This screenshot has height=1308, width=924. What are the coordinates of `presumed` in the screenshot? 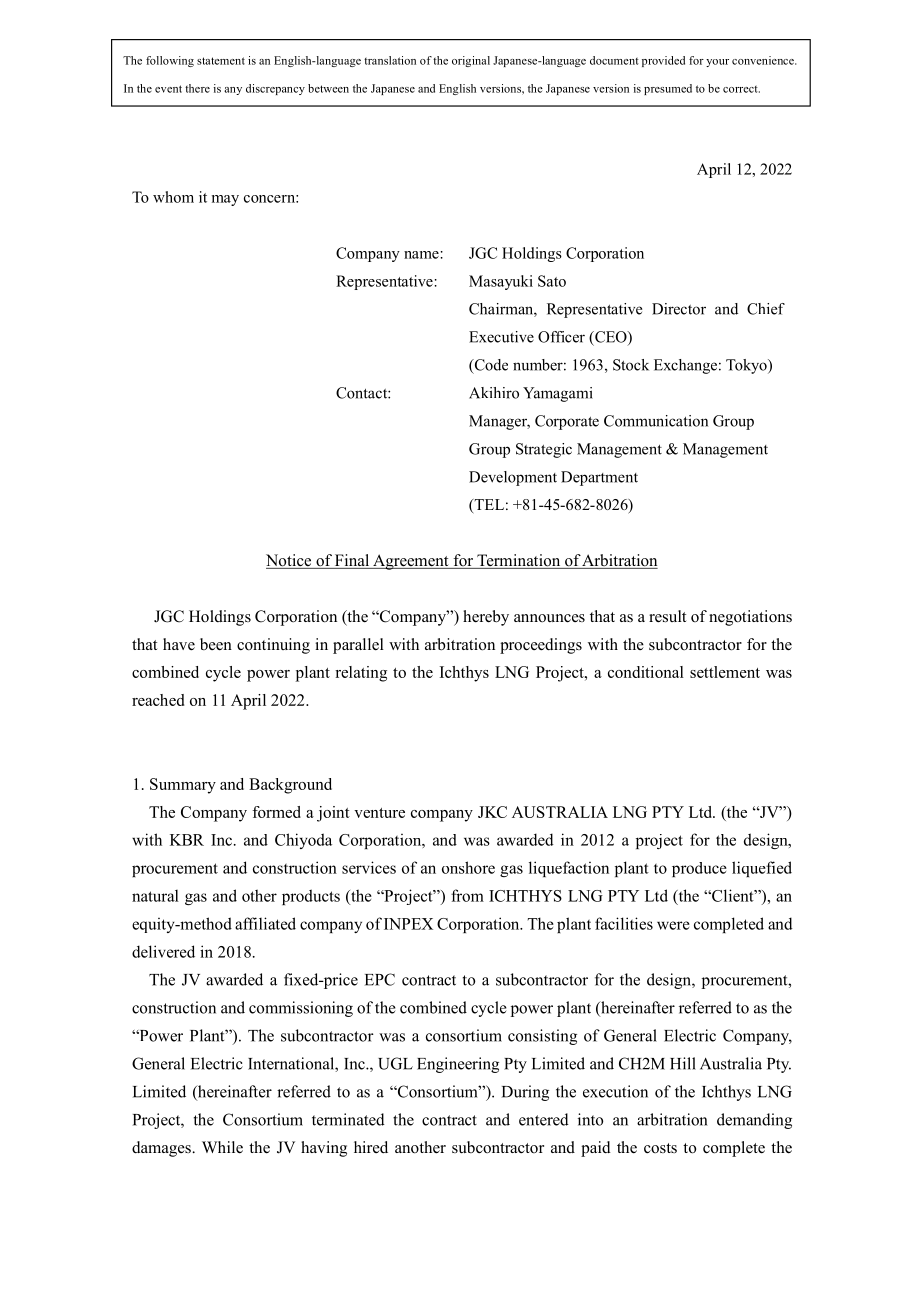 It's located at (668, 89).
